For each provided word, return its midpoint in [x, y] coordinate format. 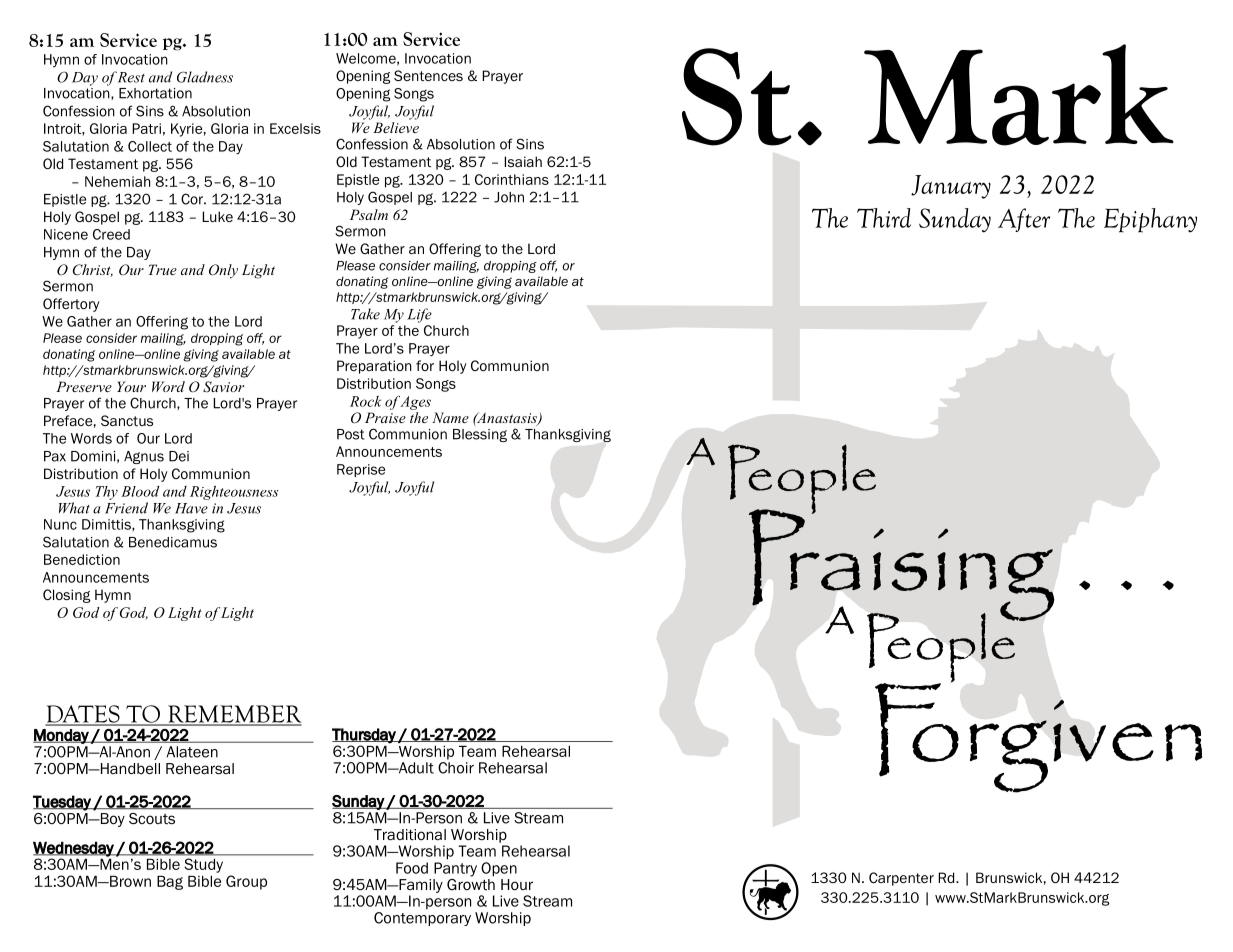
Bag [170, 883]
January [951, 187]
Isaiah [523, 161]
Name [450, 417]
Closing [66, 596]
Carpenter [901, 879]
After [1024, 220]
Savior [223, 387]
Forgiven [1038, 736]
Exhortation [155, 93]
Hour [517, 885]
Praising [901, 565]
